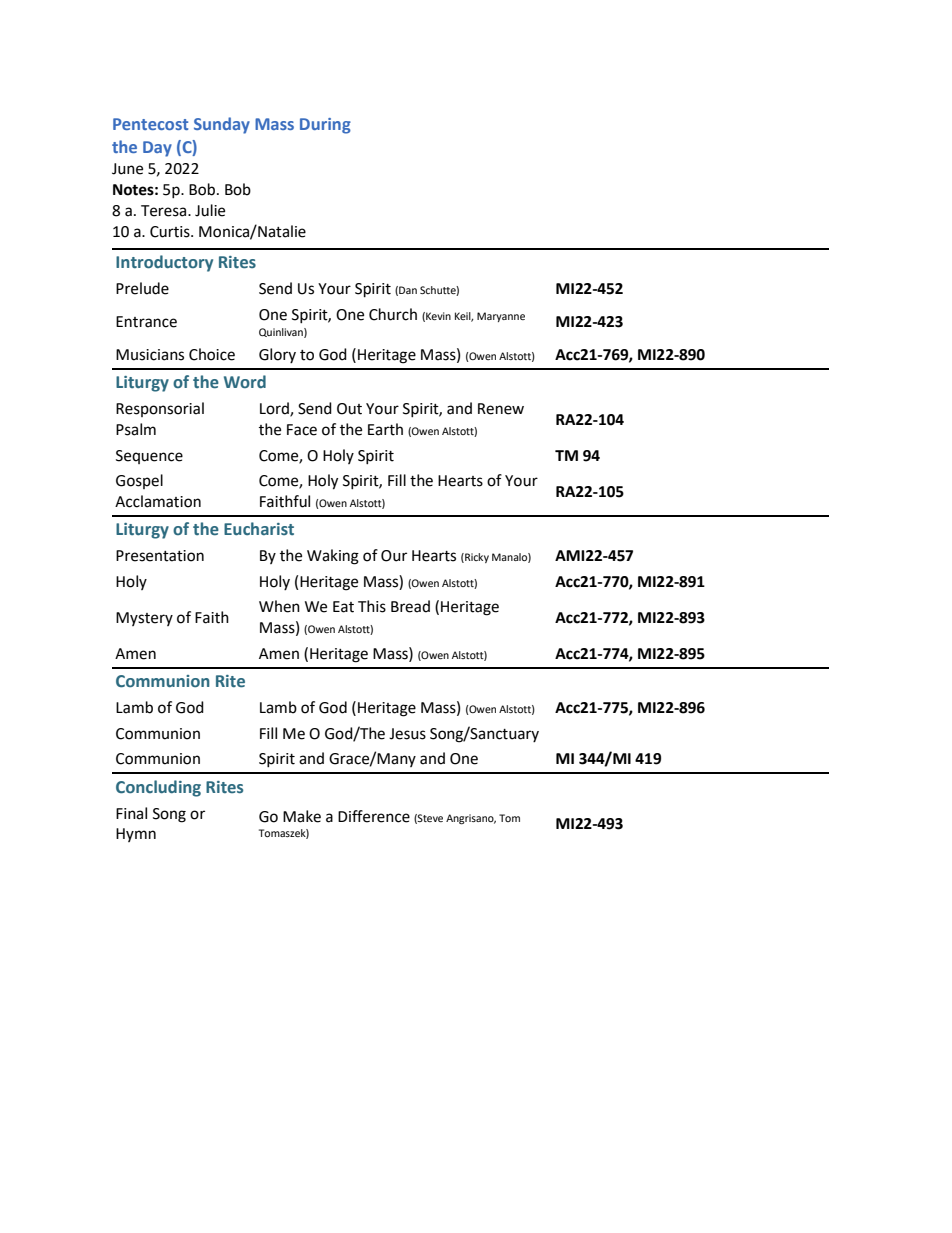  I want to click on Glory, so click(277, 355).
